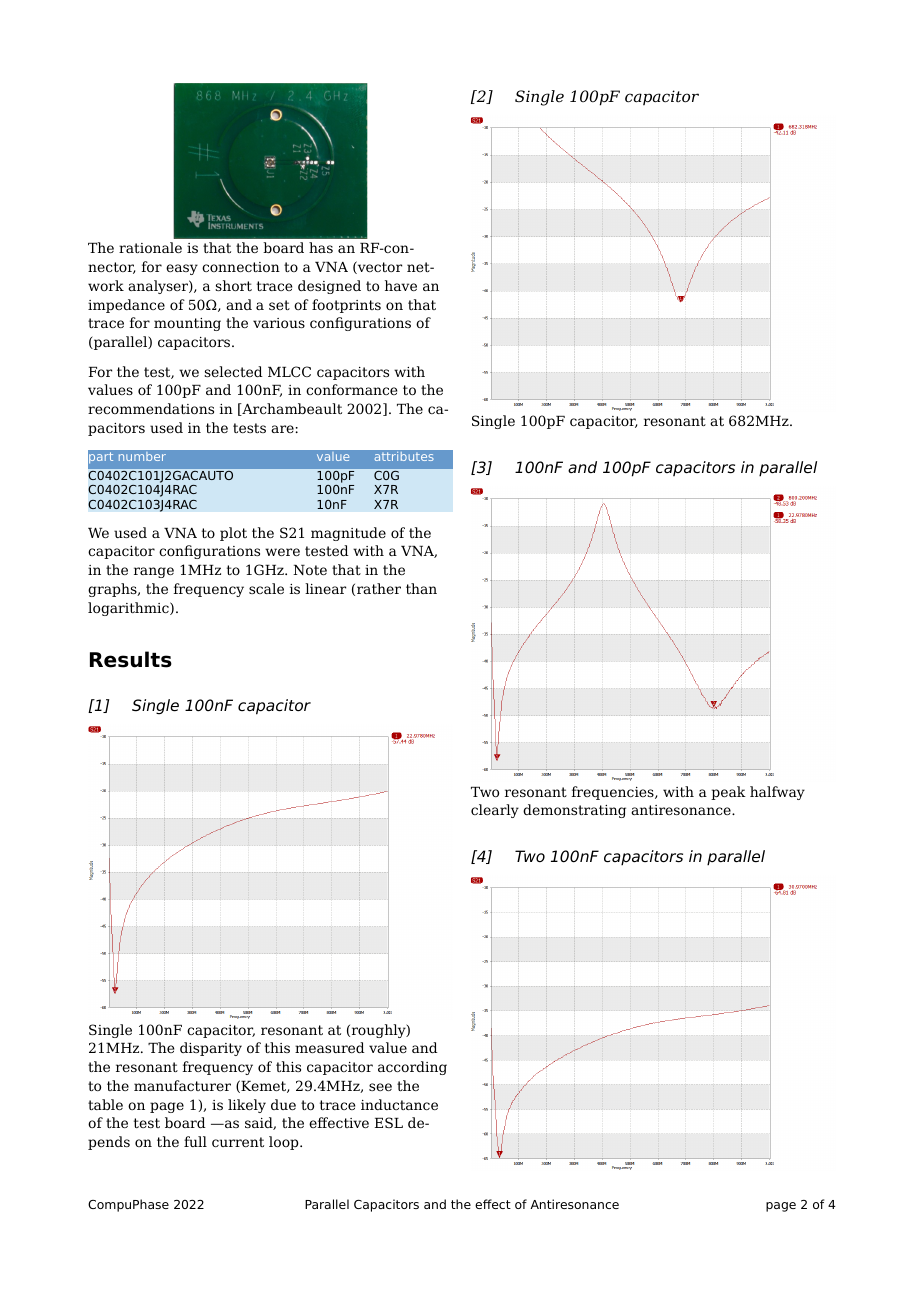 The image size is (924, 1308). Describe the element at coordinates (495, 811) in the page. I see `clearly` at that location.
